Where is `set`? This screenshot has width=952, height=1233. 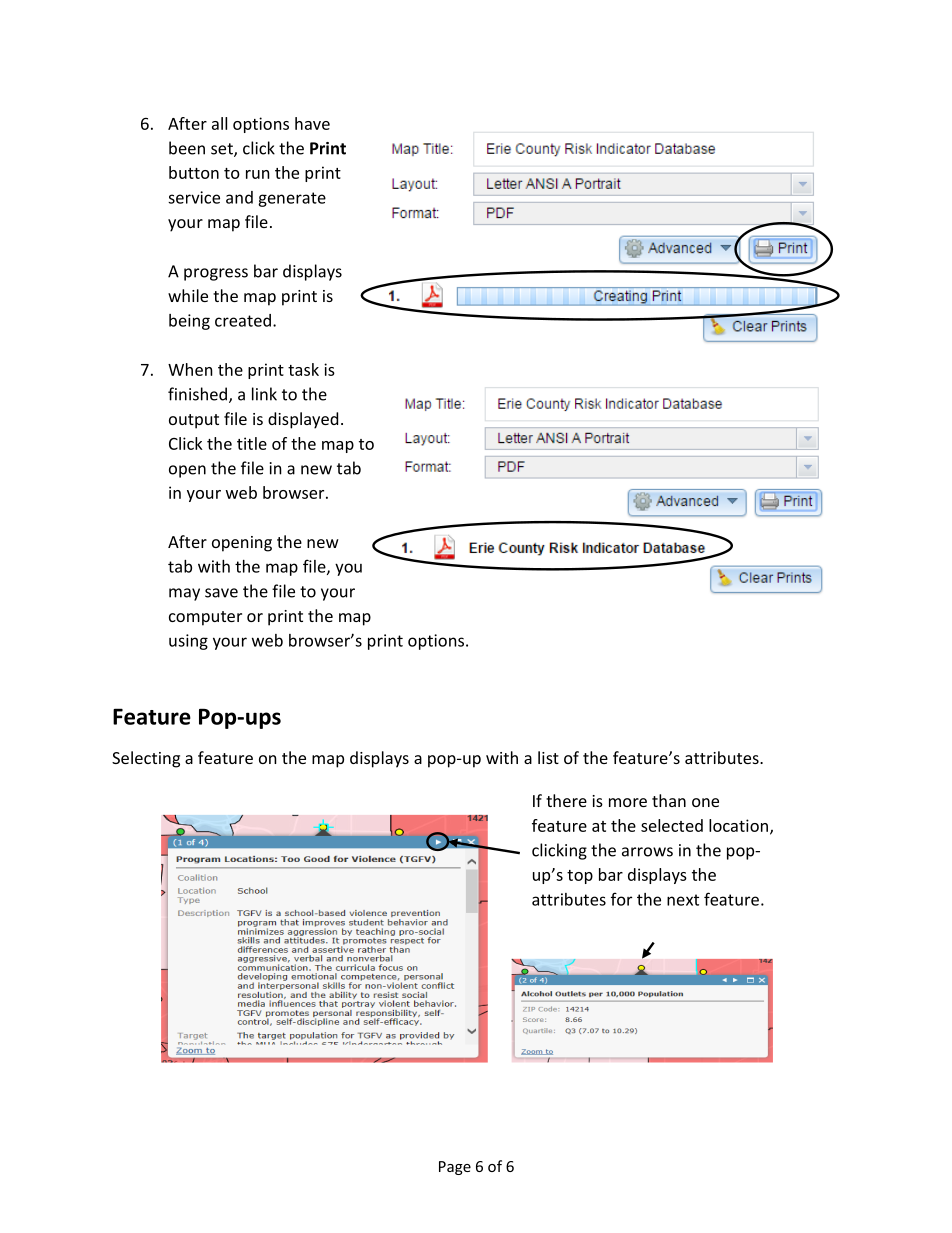 set is located at coordinates (223, 150).
